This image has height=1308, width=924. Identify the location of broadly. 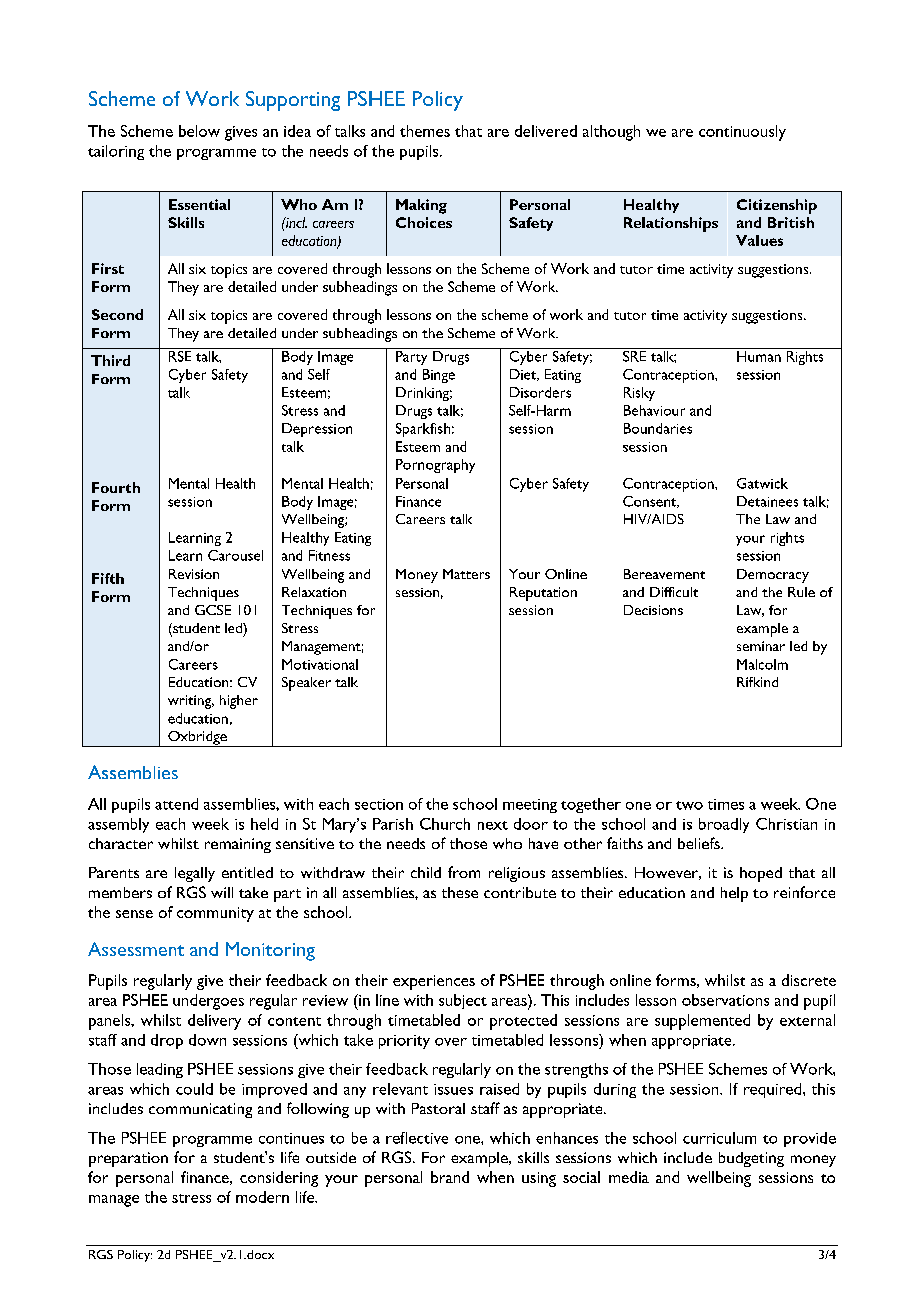
(724, 825).
